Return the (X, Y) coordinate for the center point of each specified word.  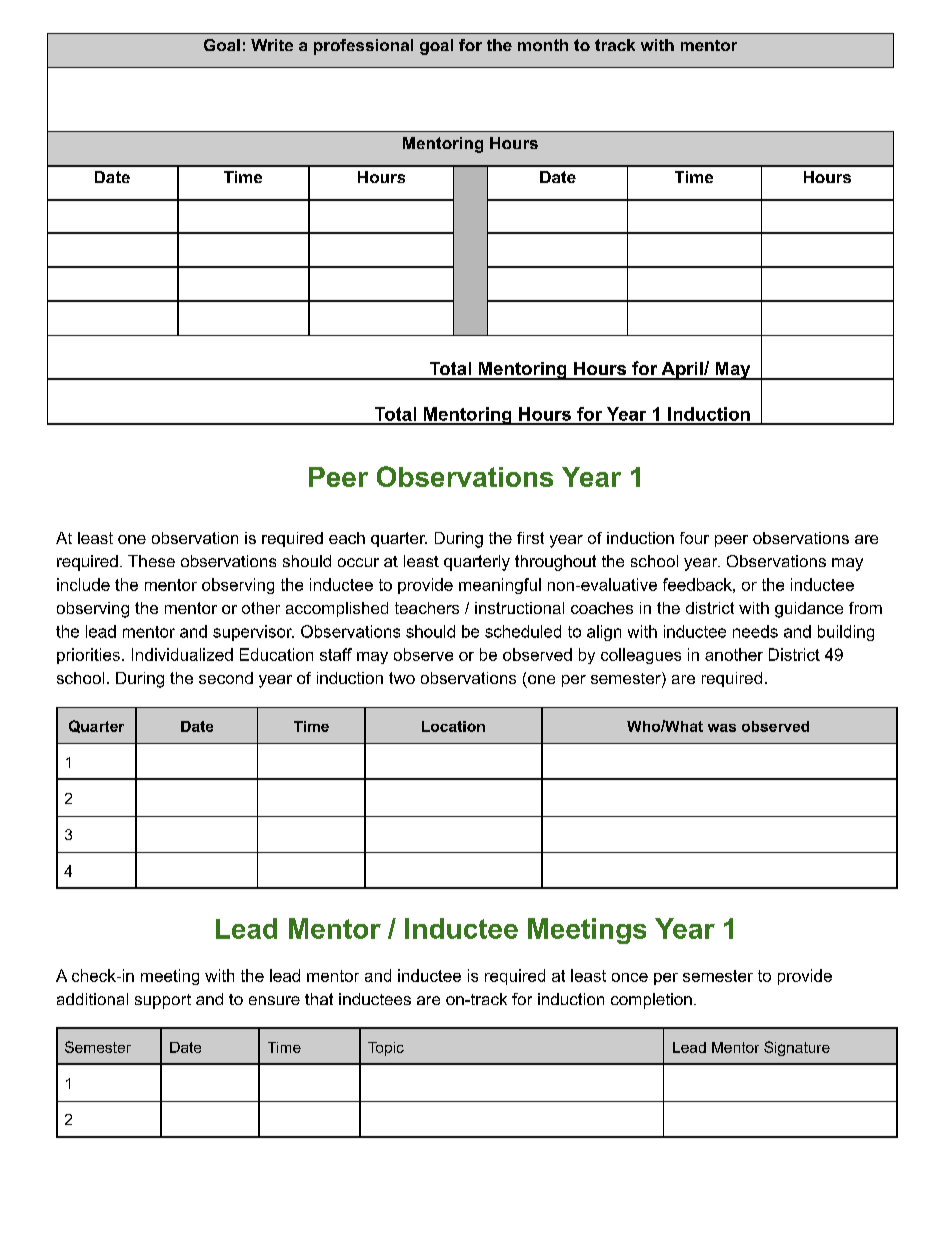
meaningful (500, 586)
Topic (386, 1049)
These (151, 561)
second (226, 678)
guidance (809, 610)
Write (272, 45)
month (543, 45)
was (722, 728)
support (163, 1001)
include (83, 584)
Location (453, 726)
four (694, 538)
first (530, 538)
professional (363, 47)
